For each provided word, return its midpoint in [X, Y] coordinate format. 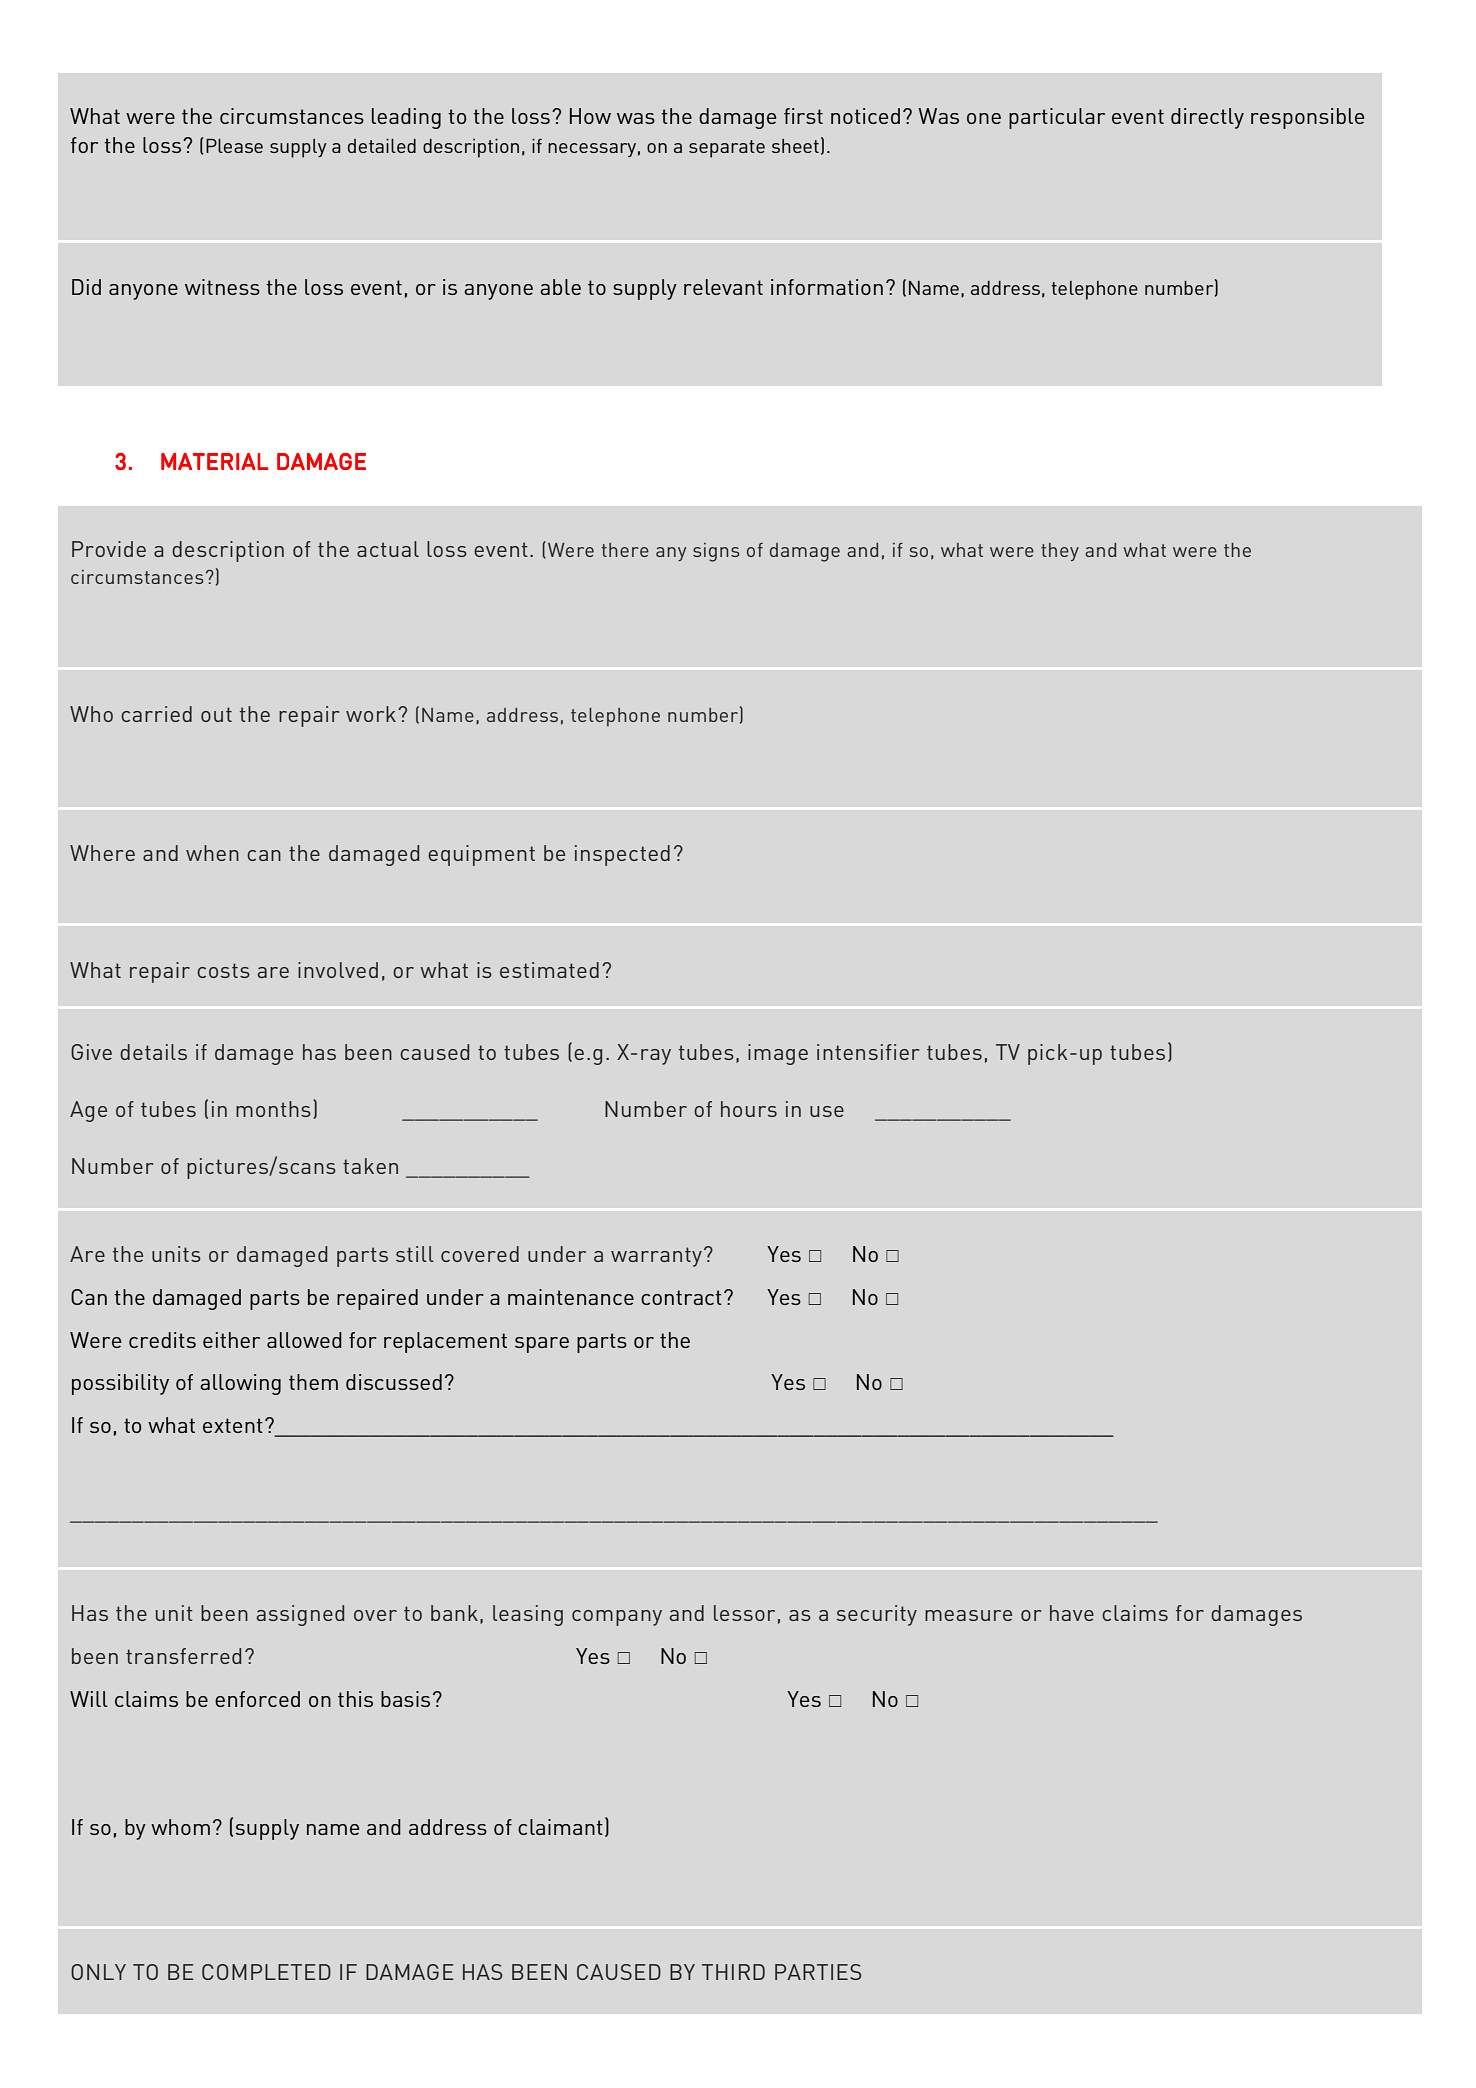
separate [727, 149]
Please [234, 146]
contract [681, 1297]
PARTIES [818, 1972]
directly [1207, 118]
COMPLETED [266, 1972]
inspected [622, 855]
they [1060, 552]
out [216, 714]
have [1072, 1613]
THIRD [733, 1972]
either [231, 1340]
